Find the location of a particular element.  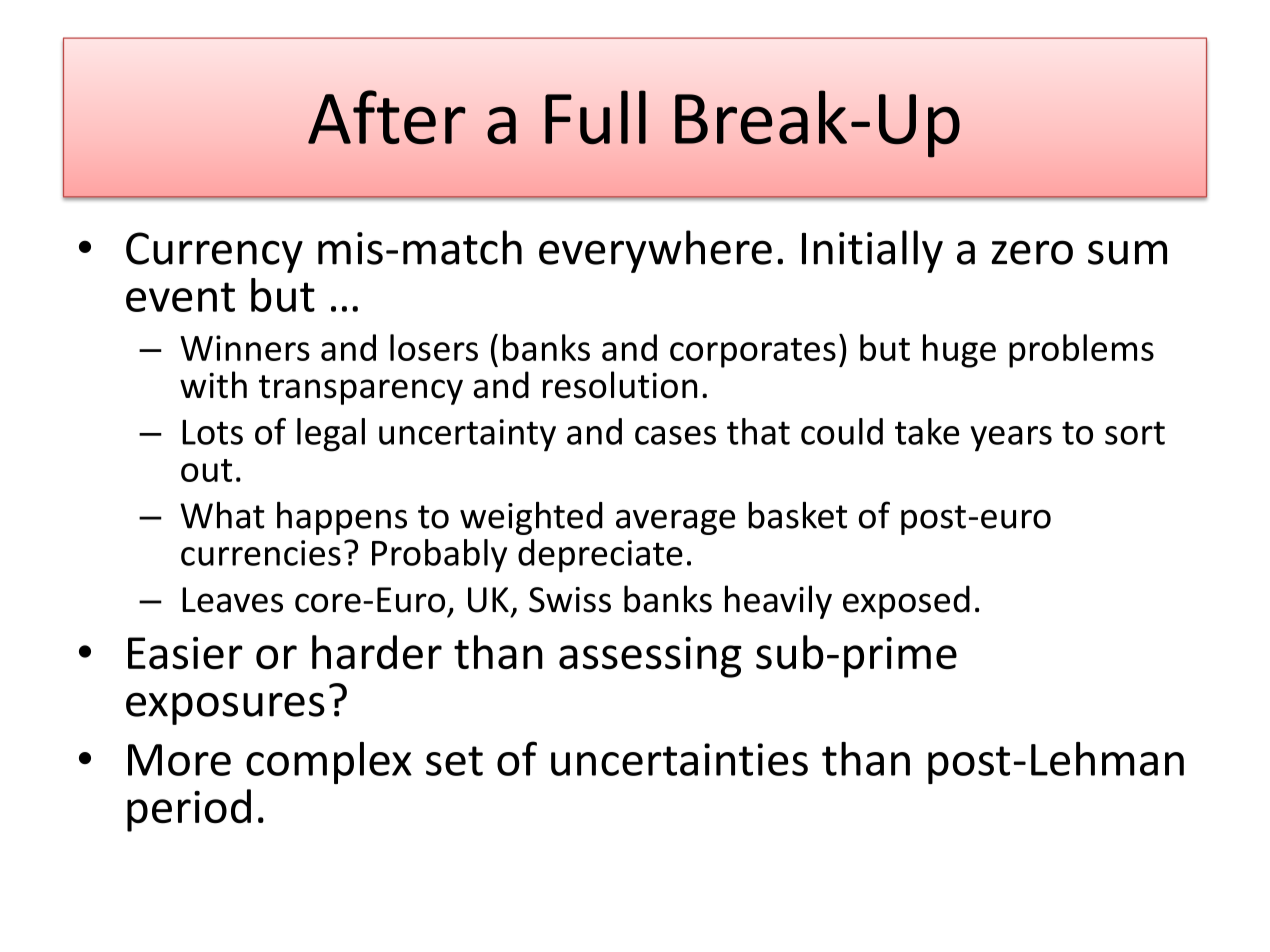

exposed is located at coordinates (906, 602).
